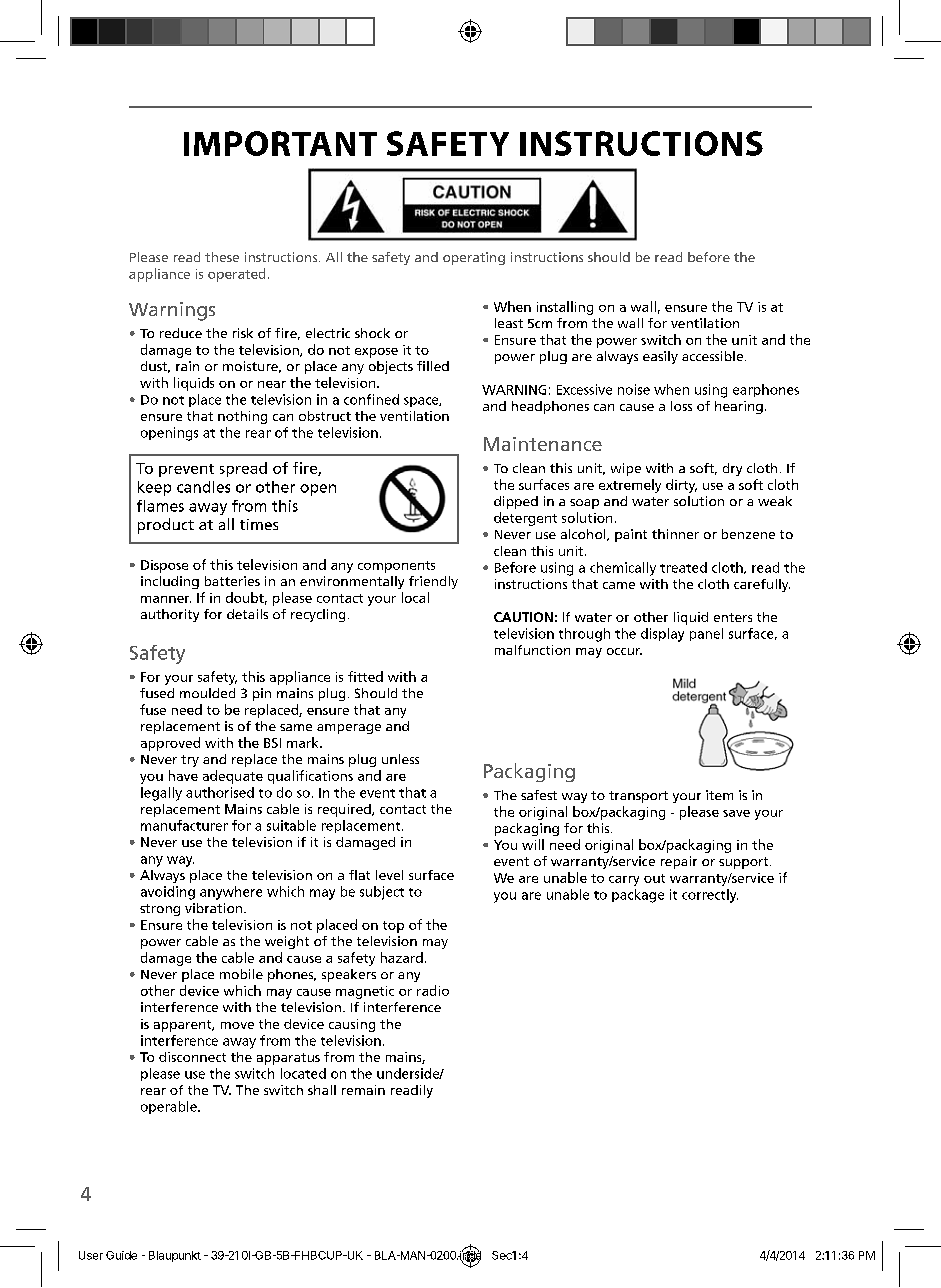  I want to click on remain, so click(363, 1090).
